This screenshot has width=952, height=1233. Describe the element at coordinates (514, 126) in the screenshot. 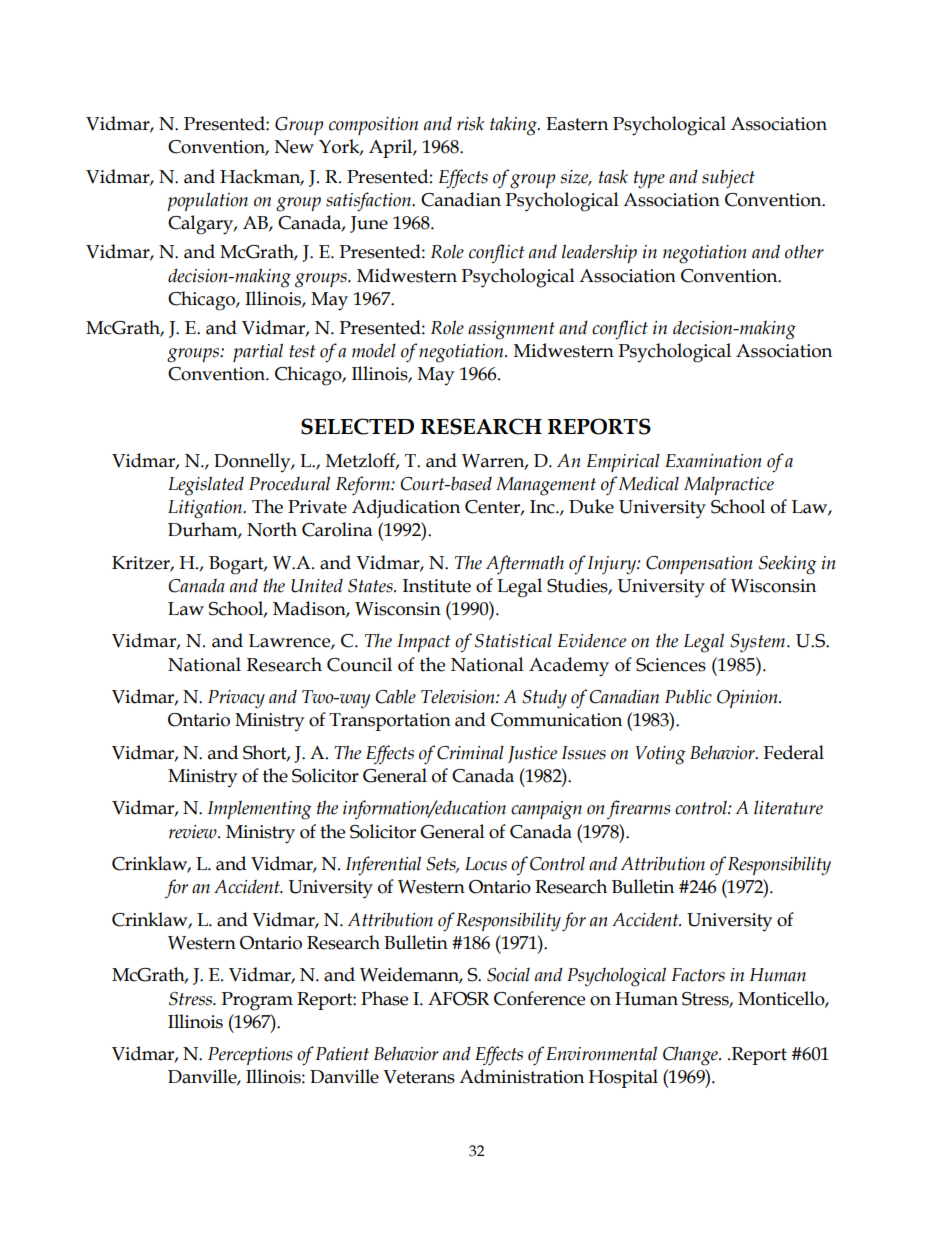

I see `taking` at that location.
